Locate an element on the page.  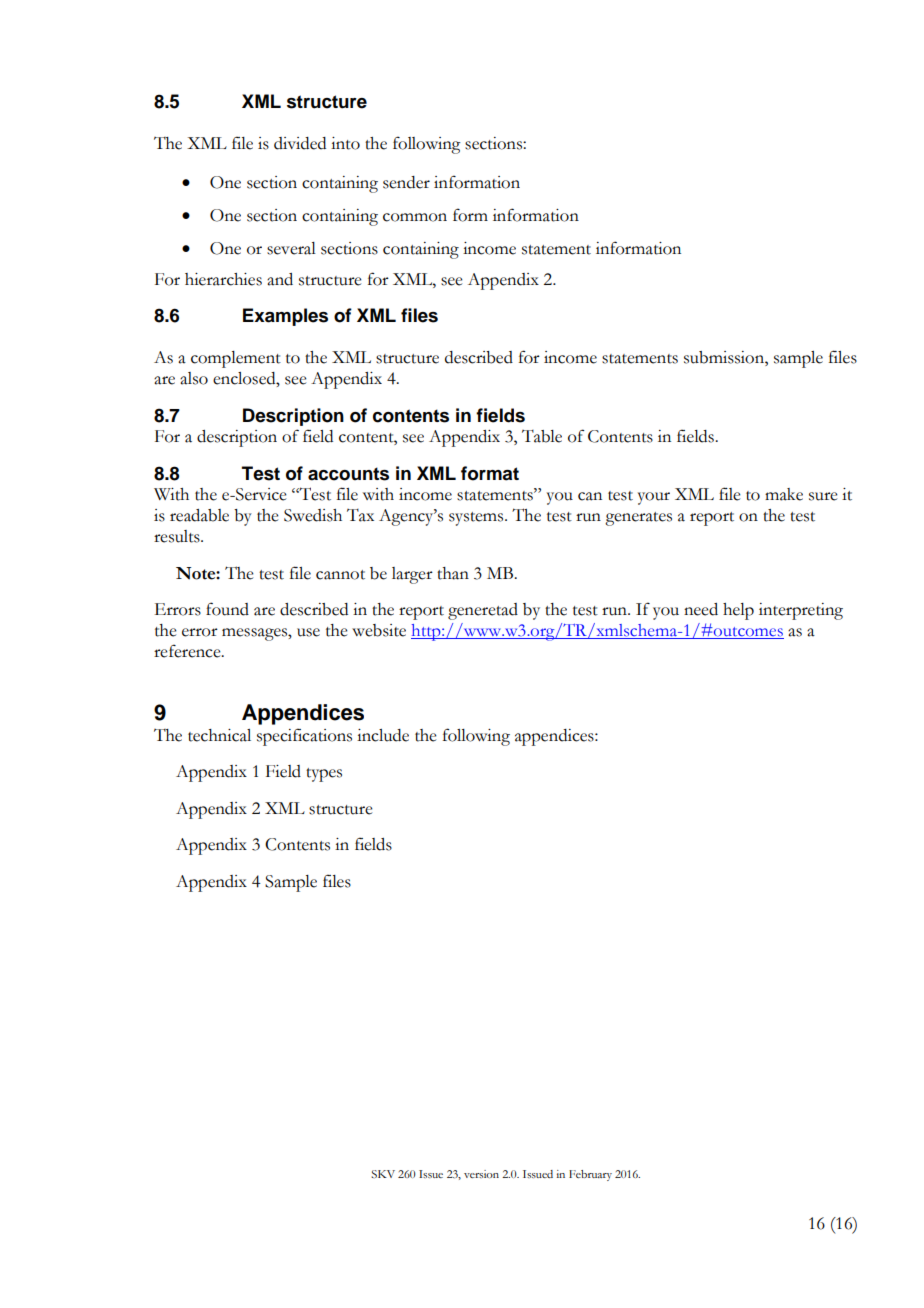
sender is located at coordinates (406, 182).
